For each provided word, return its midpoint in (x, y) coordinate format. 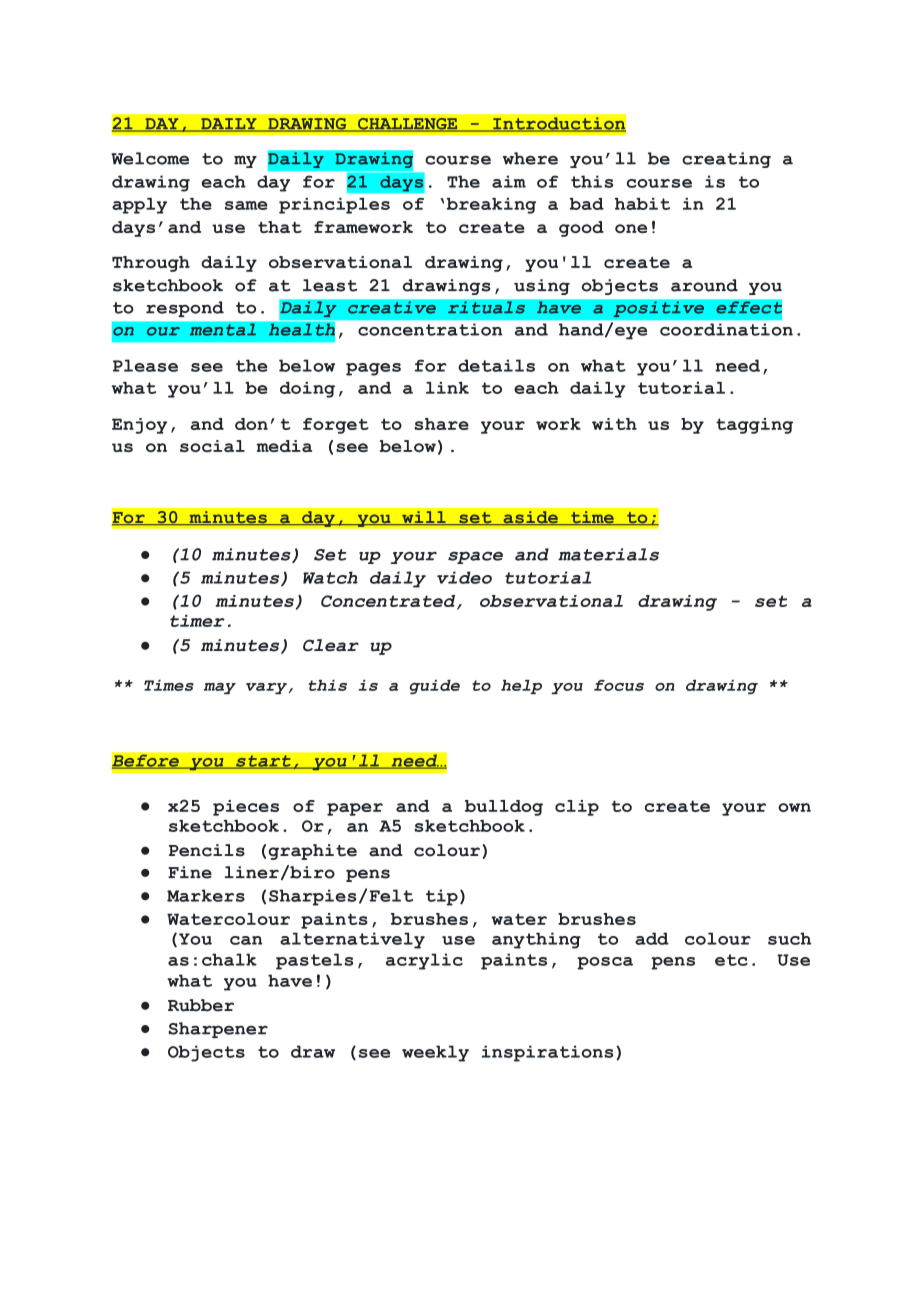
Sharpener (218, 1030)
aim (509, 181)
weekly (435, 1053)
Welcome (150, 158)
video (464, 577)
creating (726, 160)
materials (608, 554)
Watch (330, 577)
